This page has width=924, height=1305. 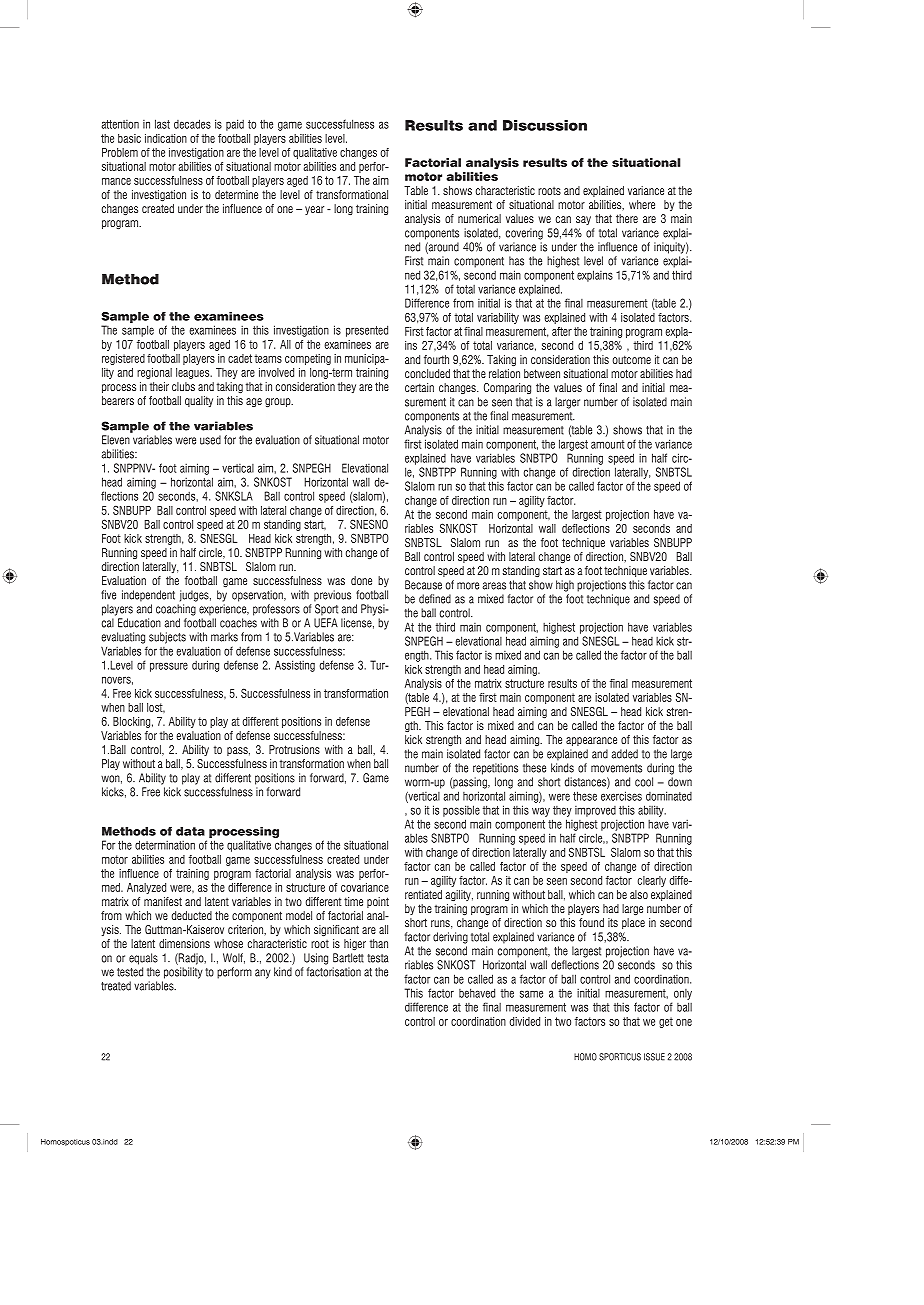 I want to click on where, so click(x=642, y=204).
